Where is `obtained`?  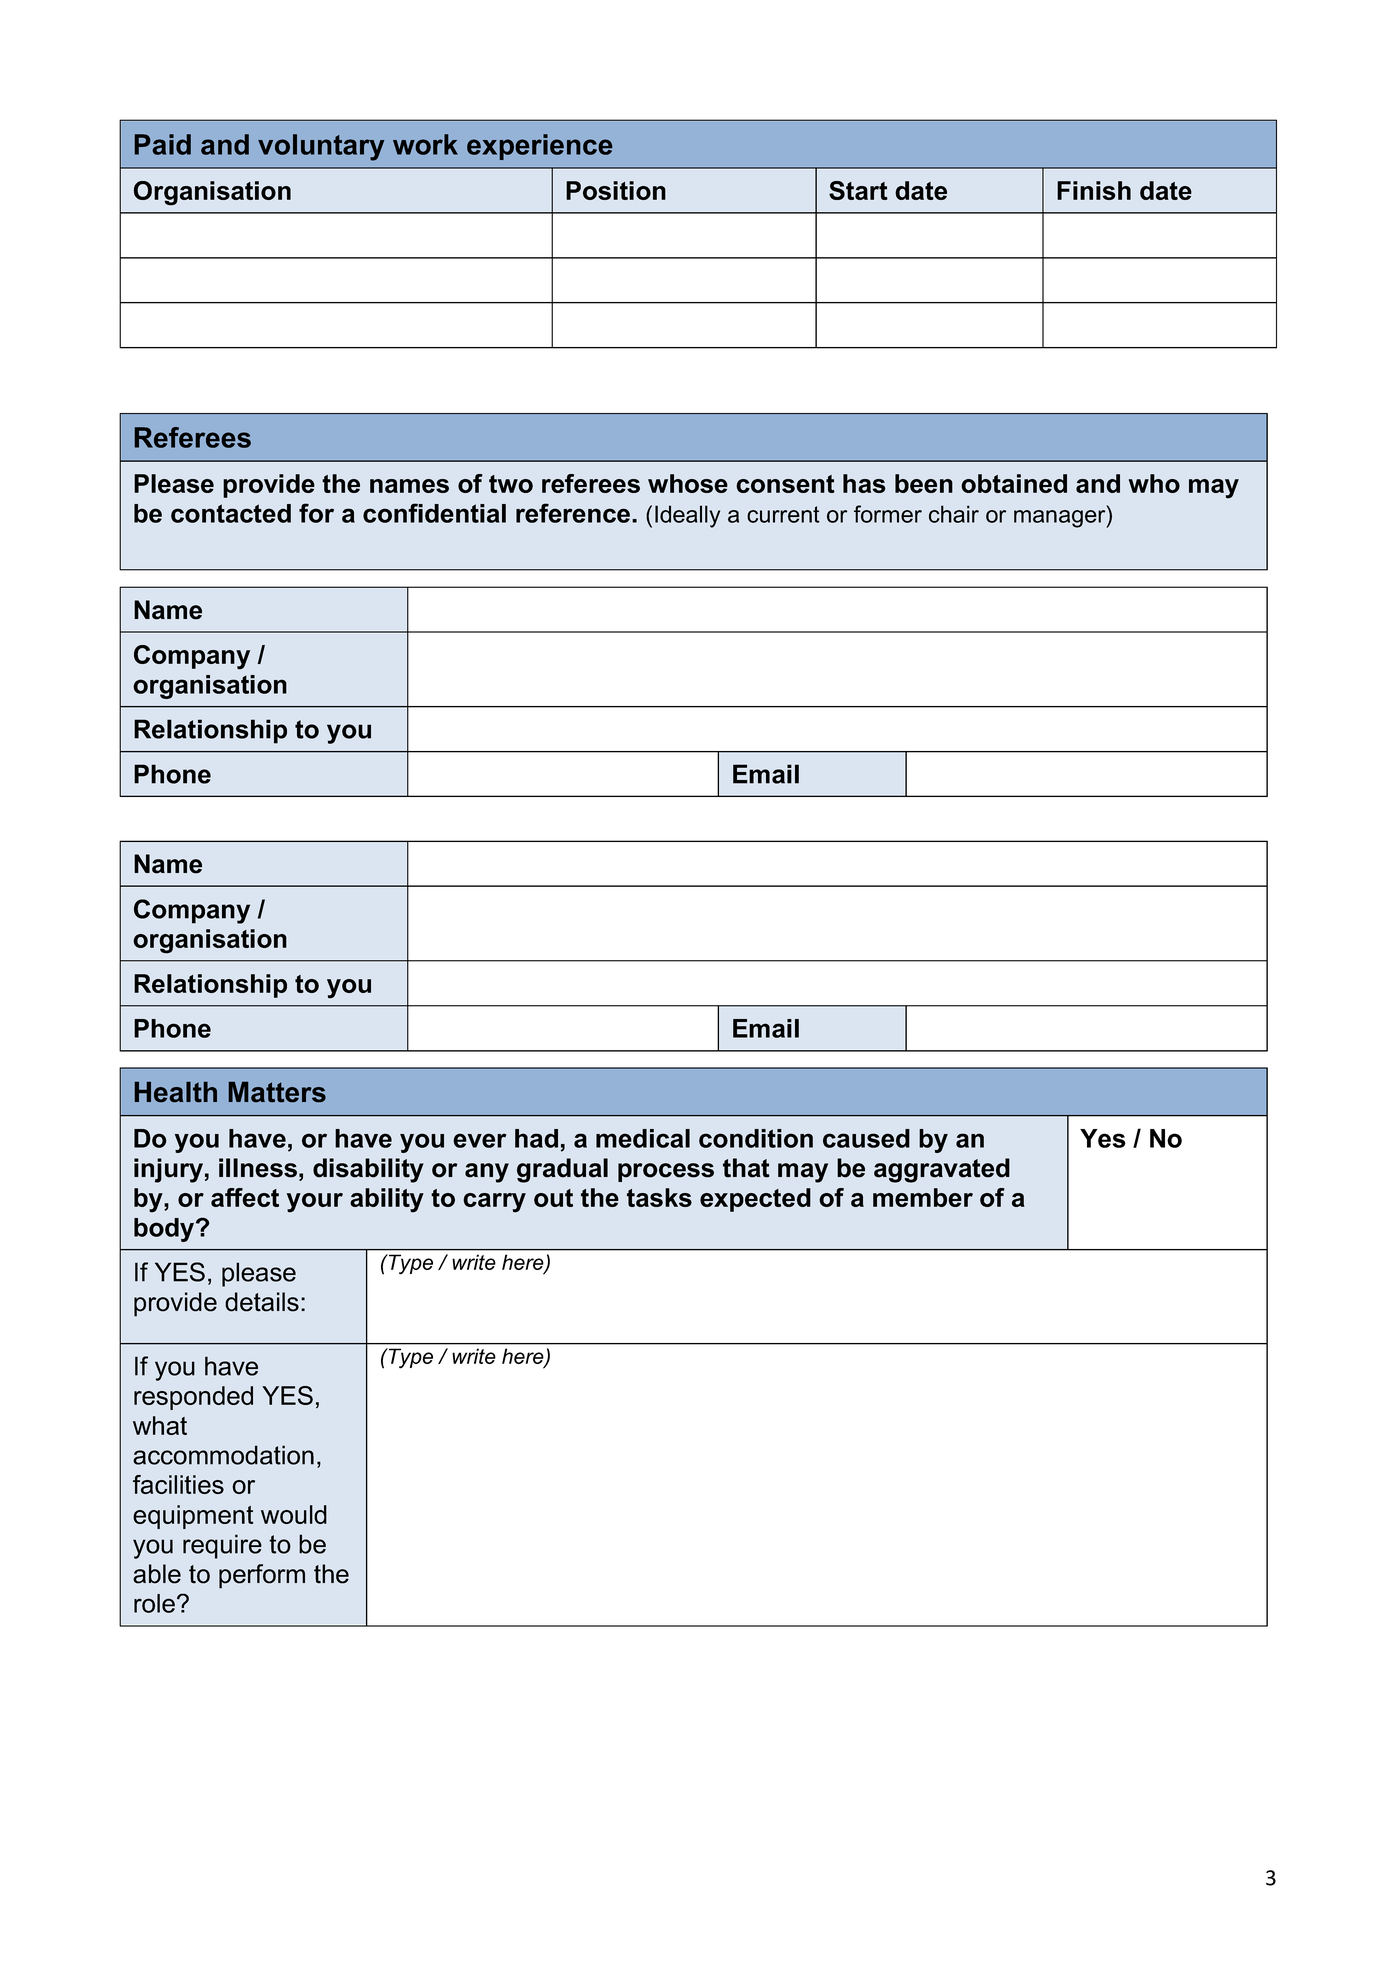 obtained is located at coordinates (1014, 483).
